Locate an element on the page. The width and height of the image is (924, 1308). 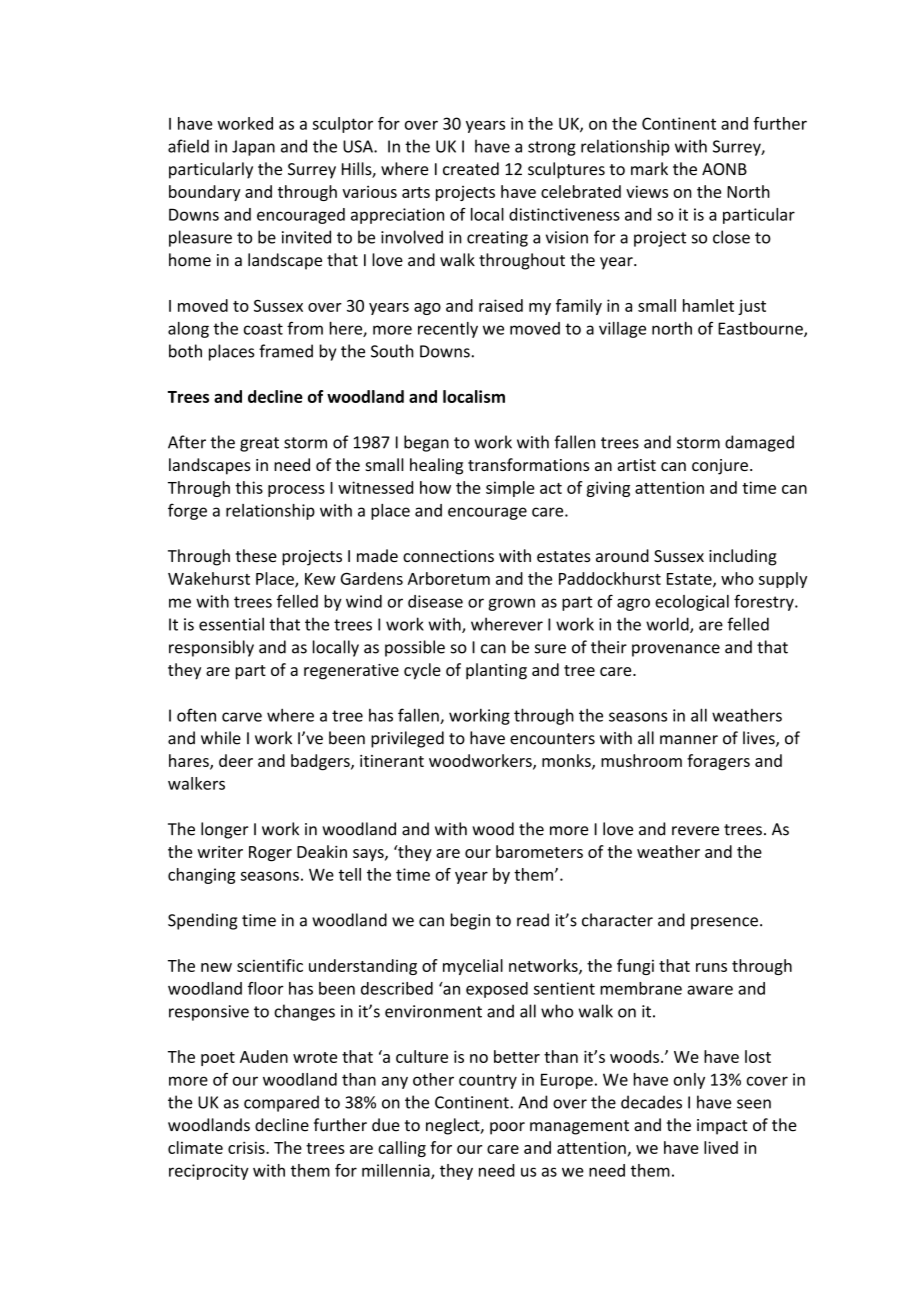
created is located at coordinates (471, 169).
